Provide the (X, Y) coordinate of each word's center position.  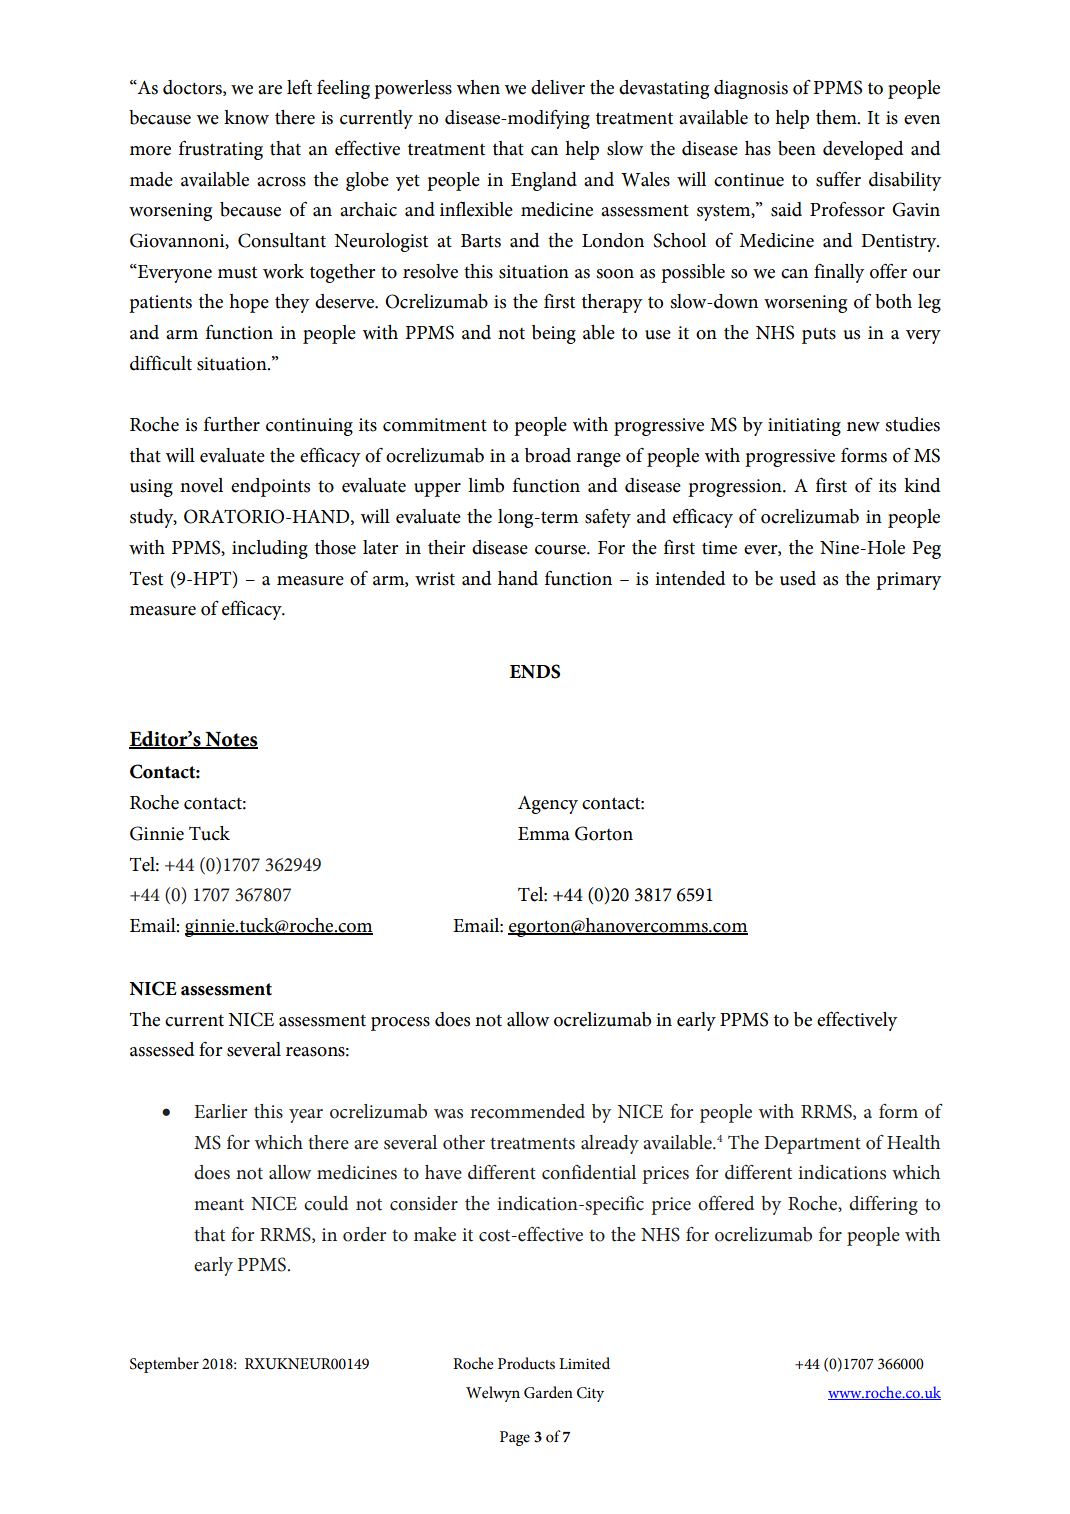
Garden (548, 1392)
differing (883, 1205)
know (246, 117)
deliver (558, 87)
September (164, 1365)
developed (863, 150)
